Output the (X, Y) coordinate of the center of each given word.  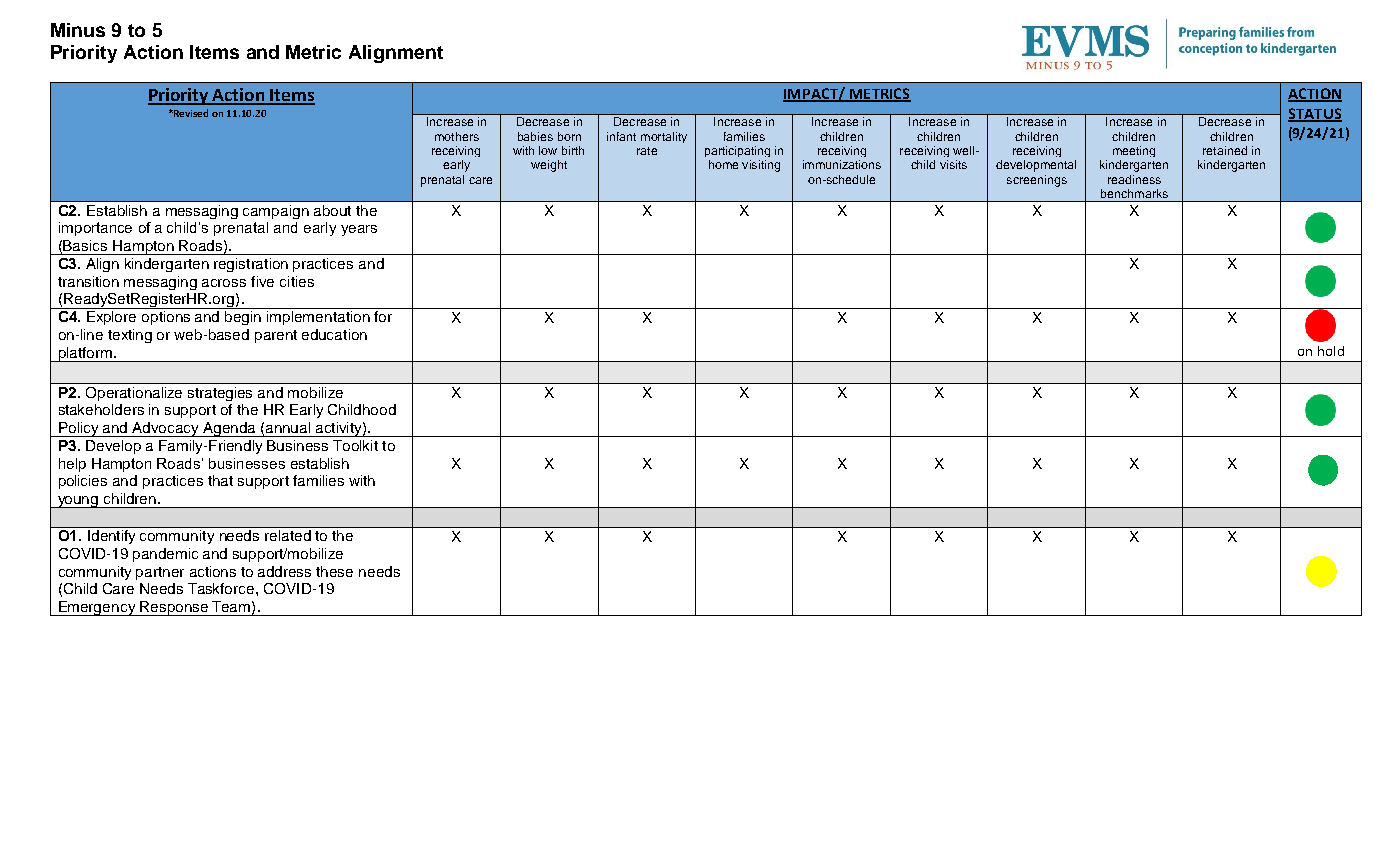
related (288, 535)
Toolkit (355, 445)
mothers (457, 136)
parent (276, 336)
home (723, 164)
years (359, 230)
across (224, 283)
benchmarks (1134, 193)
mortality (664, 137)
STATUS (1315, 114)
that (220, 480)
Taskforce (222, 588)
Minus (78, 30)
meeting (1134, 151)
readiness (1134, 179)
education (334, 334)
